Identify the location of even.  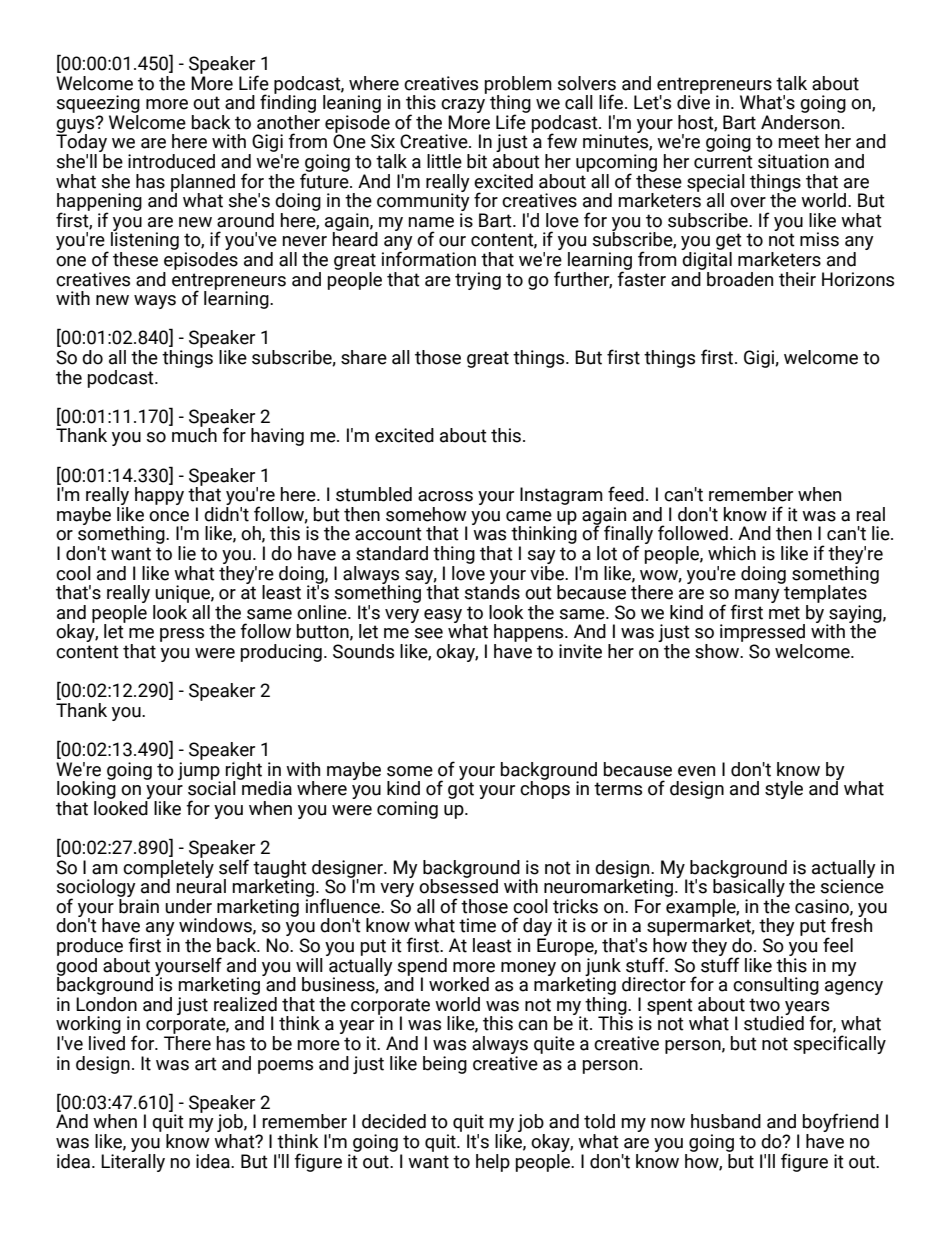
(696, 771).
